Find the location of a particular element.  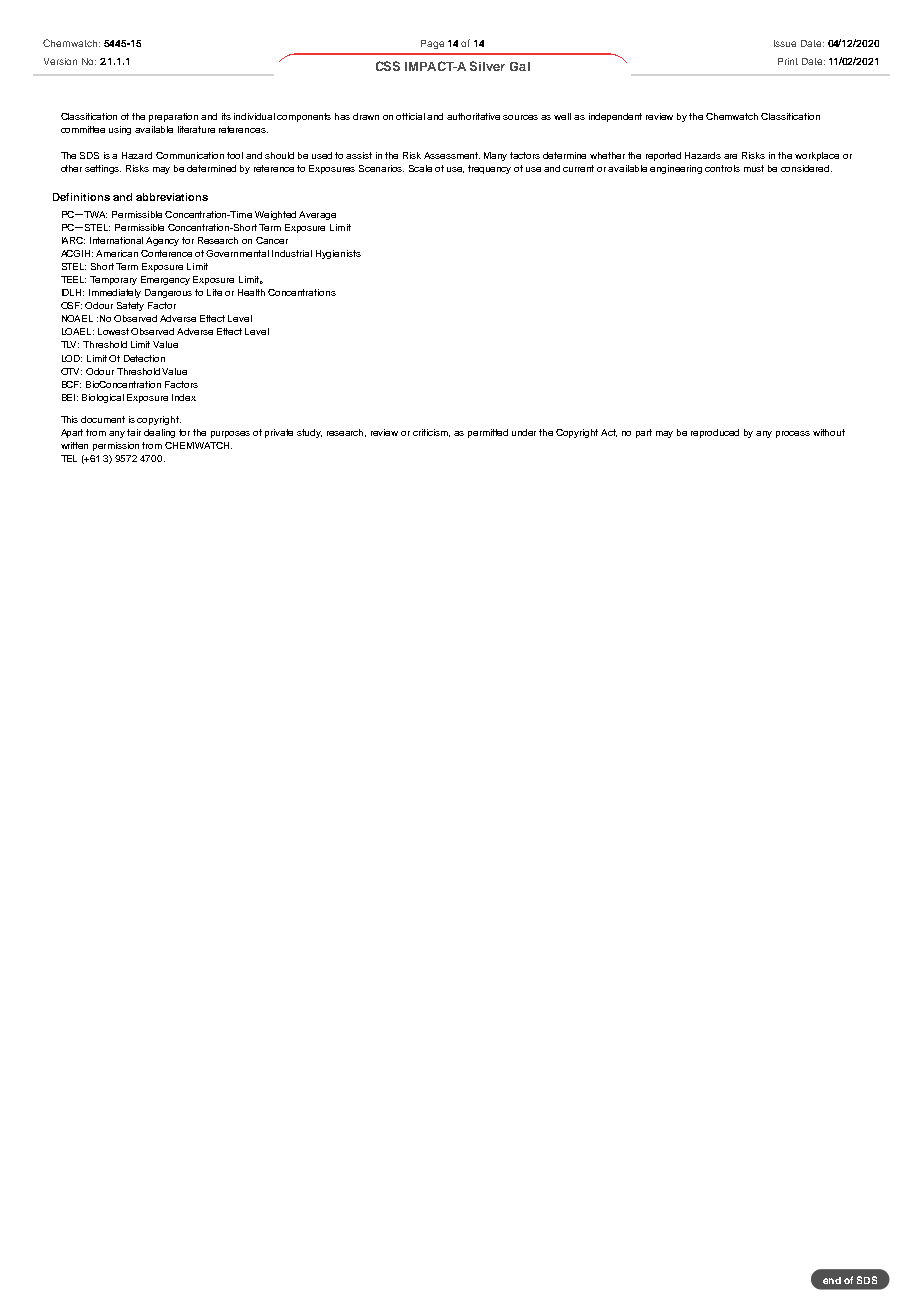

Version is located at coordinates (60, 61).
